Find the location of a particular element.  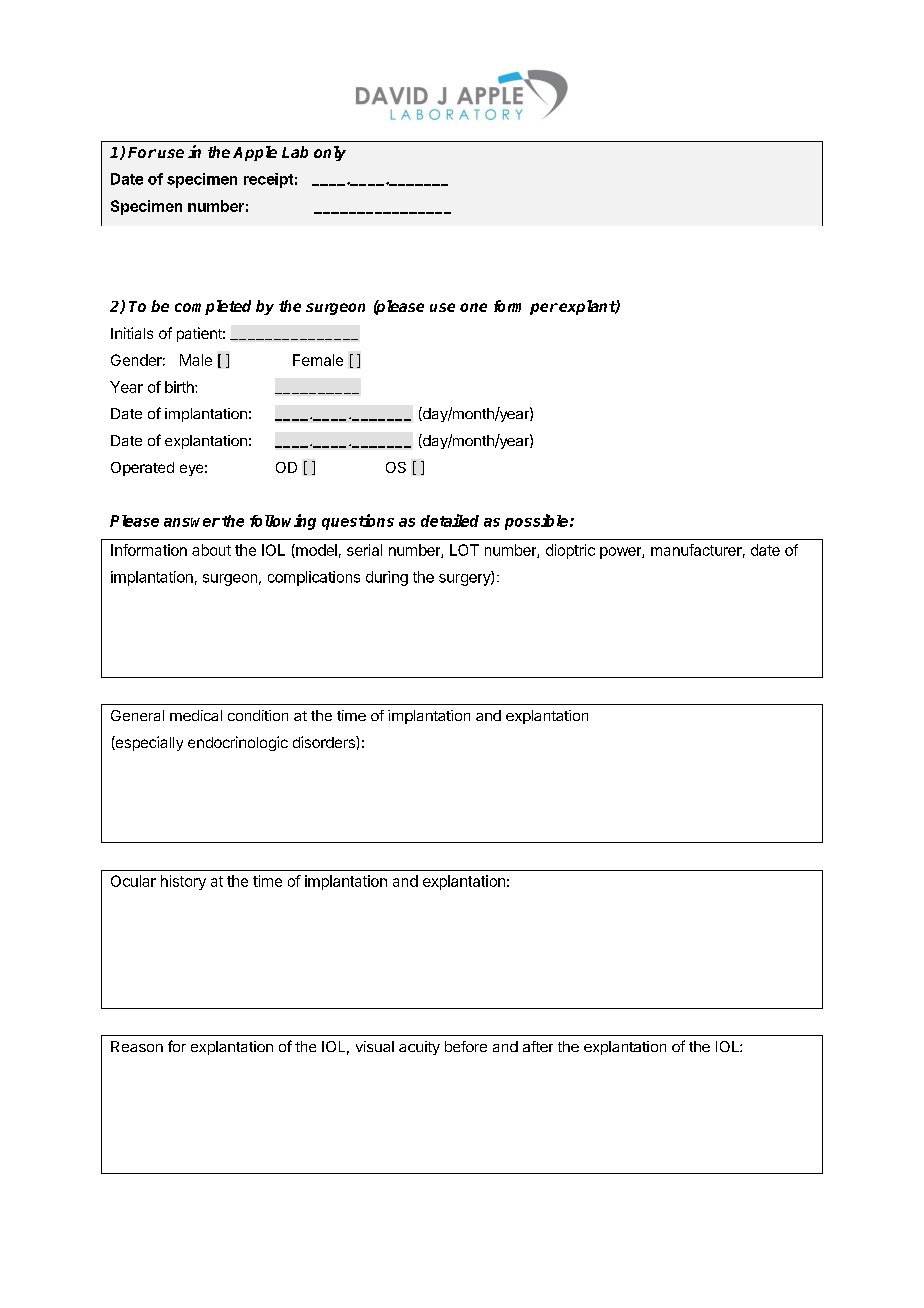

one is located at coordinates (473, 307).
